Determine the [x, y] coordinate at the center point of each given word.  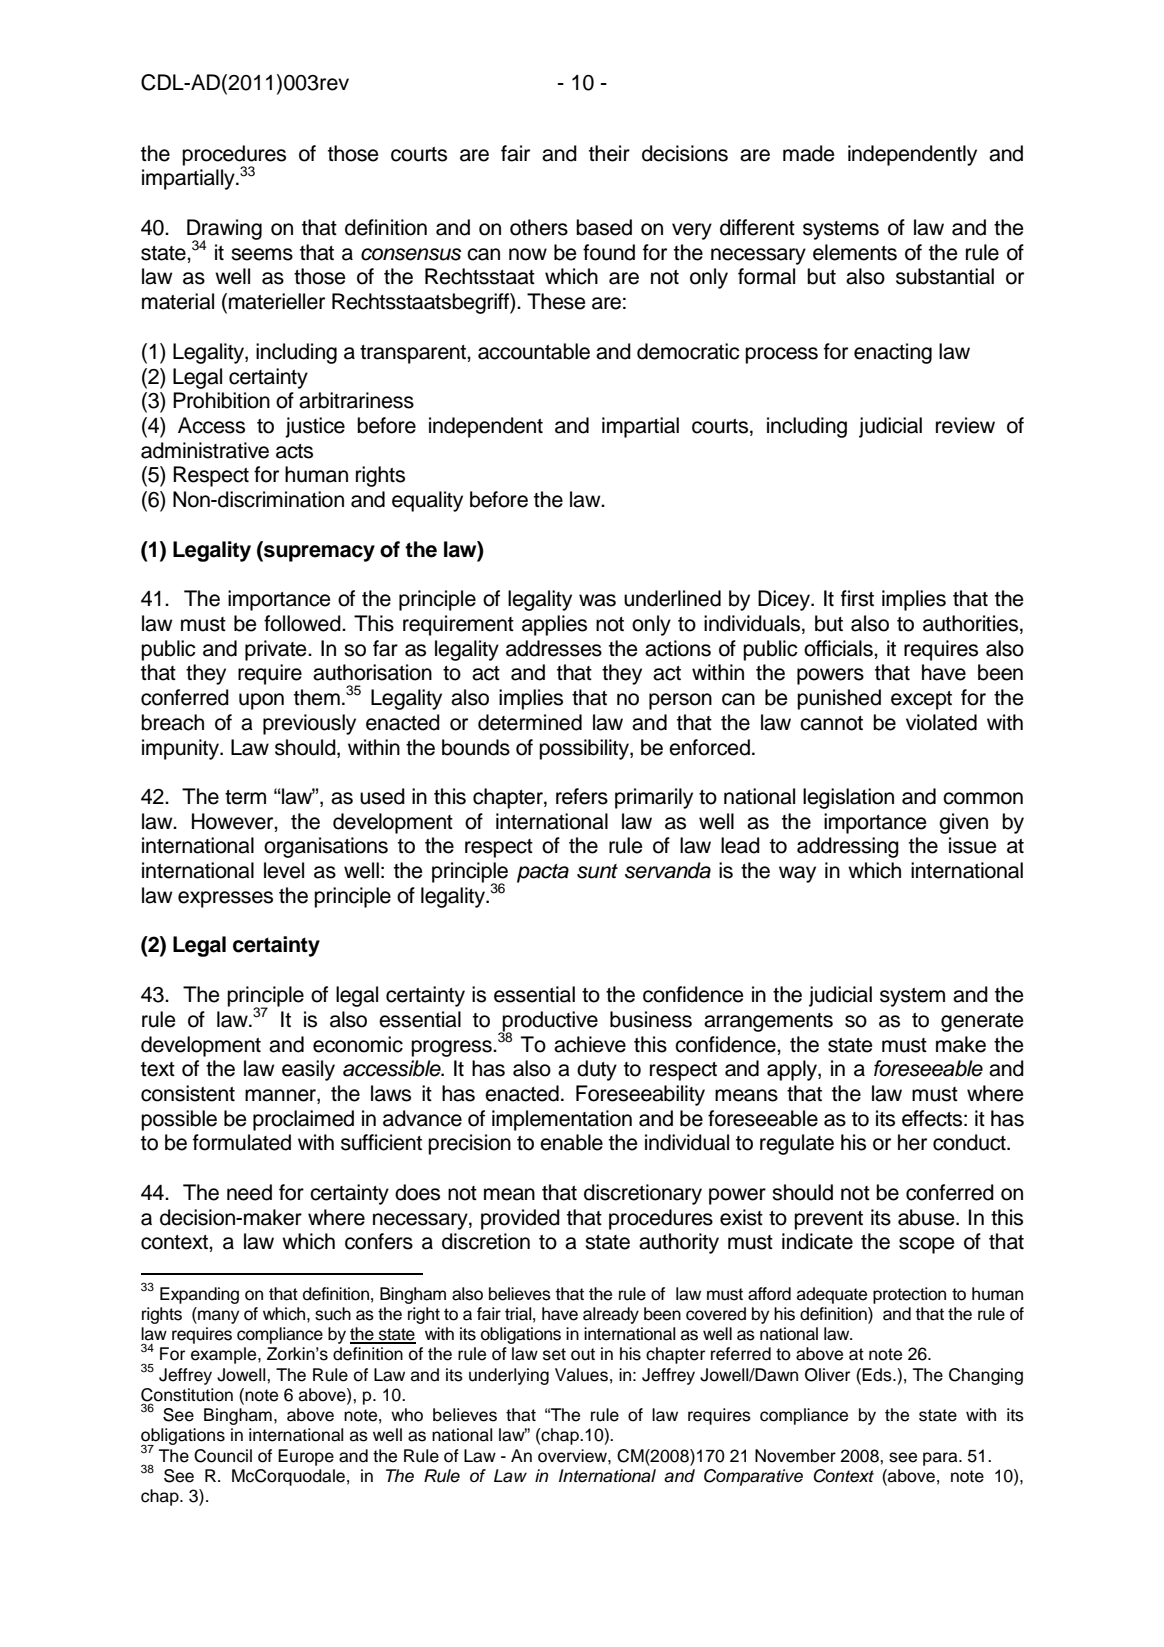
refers [582, 796]
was [597, 600]
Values [581, 1375]
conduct [970, 1142]
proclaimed [303, 1120]
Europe [306, 1457]
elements [855, 252]
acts [294, 451]
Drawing [224, 230]
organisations [326, 847]
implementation [562, 1120]
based [604, 227]
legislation [848, 798]
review [965, 425]
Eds [878, 1375]
